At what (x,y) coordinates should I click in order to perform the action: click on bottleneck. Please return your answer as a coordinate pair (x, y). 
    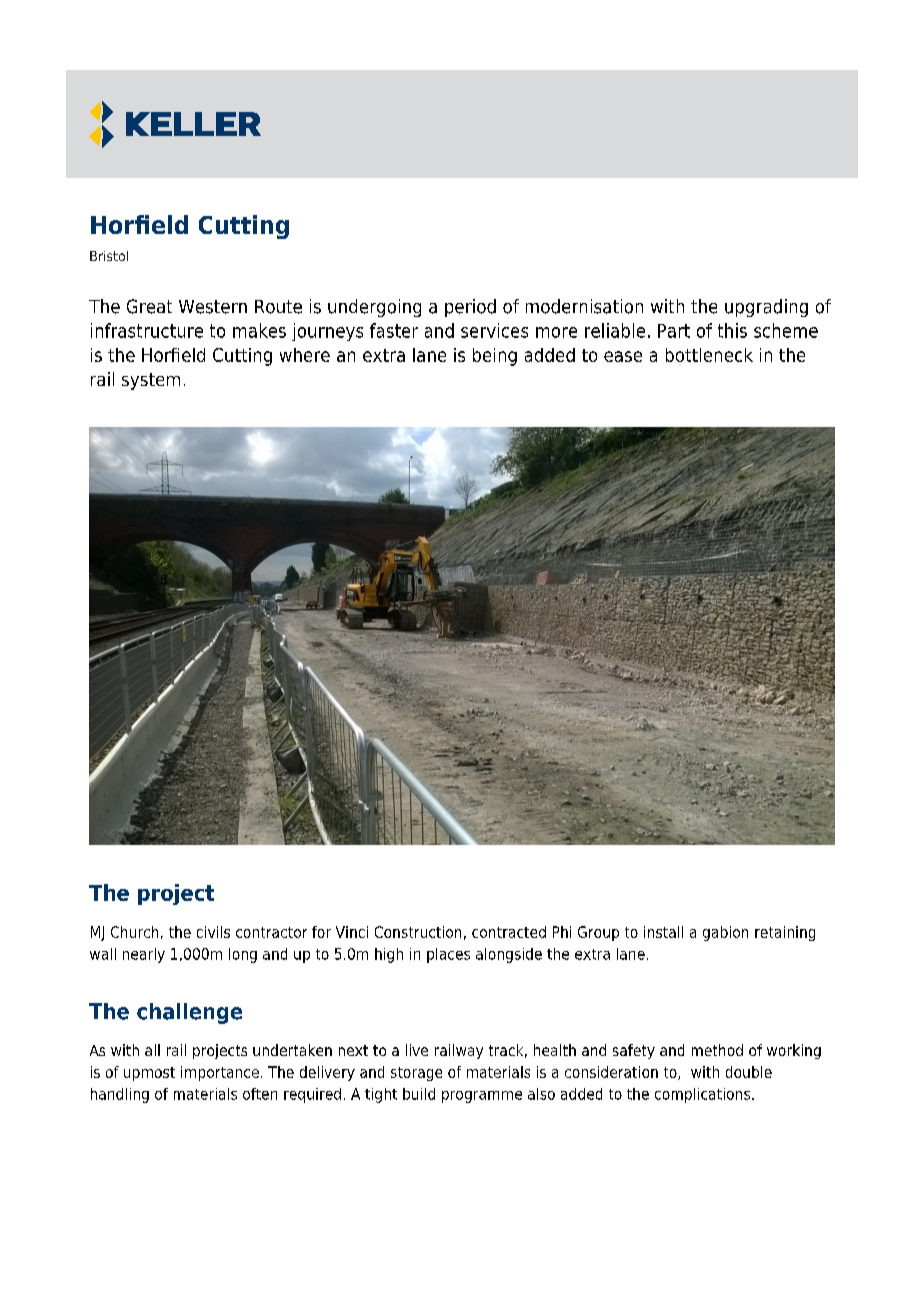
    Looking at the image, I should click on (709, 355).
